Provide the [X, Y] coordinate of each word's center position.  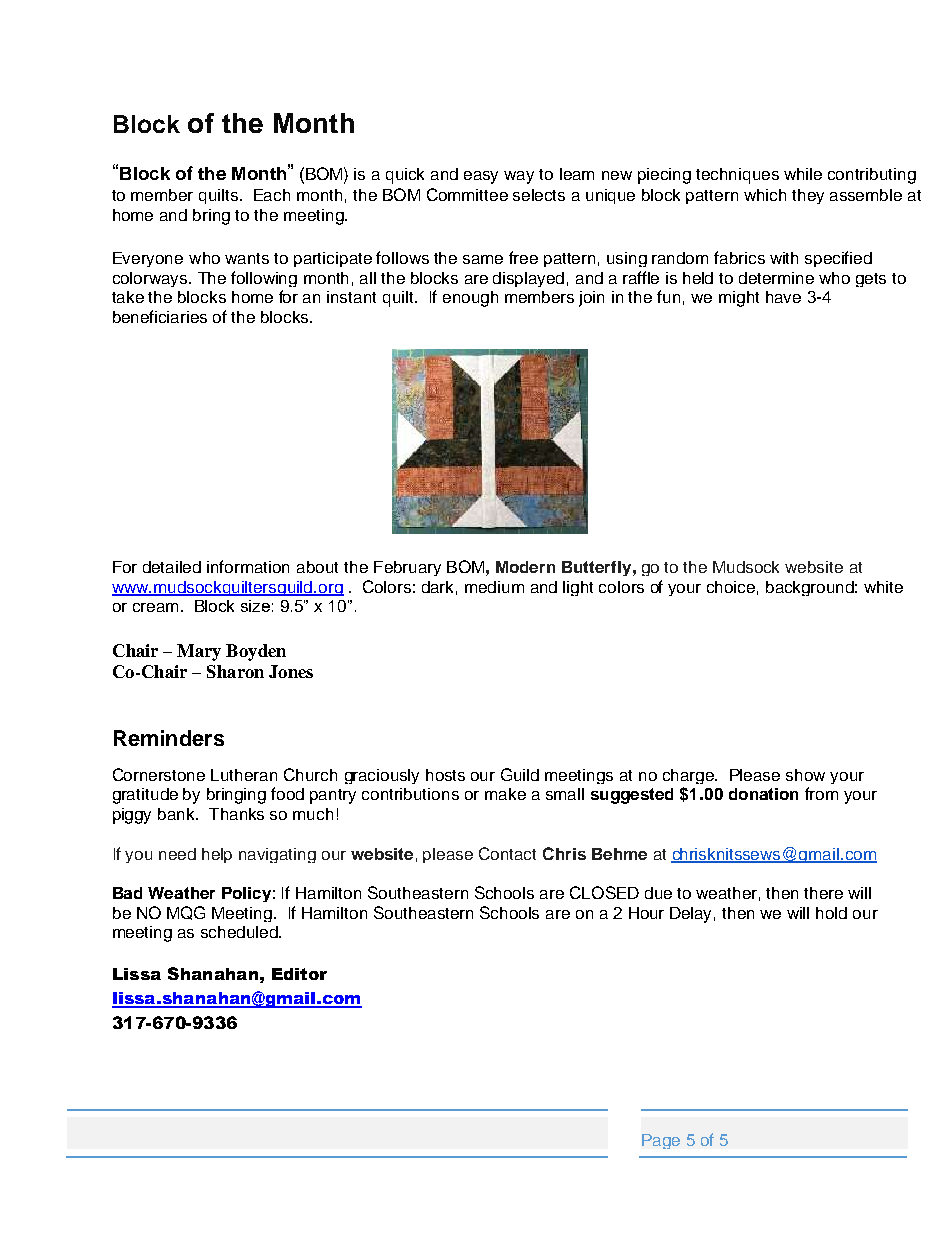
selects [539, 195]
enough [470, 299]
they [808, 196]
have [783, 297]
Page [661, 1141]
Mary [199, 652]
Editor [299, 974]
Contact [507, 853]
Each [272, 195]
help [217, 855]
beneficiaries [160, 316]
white [883, 587]
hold [831, 913]
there [823, 893]
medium [494, 587]
